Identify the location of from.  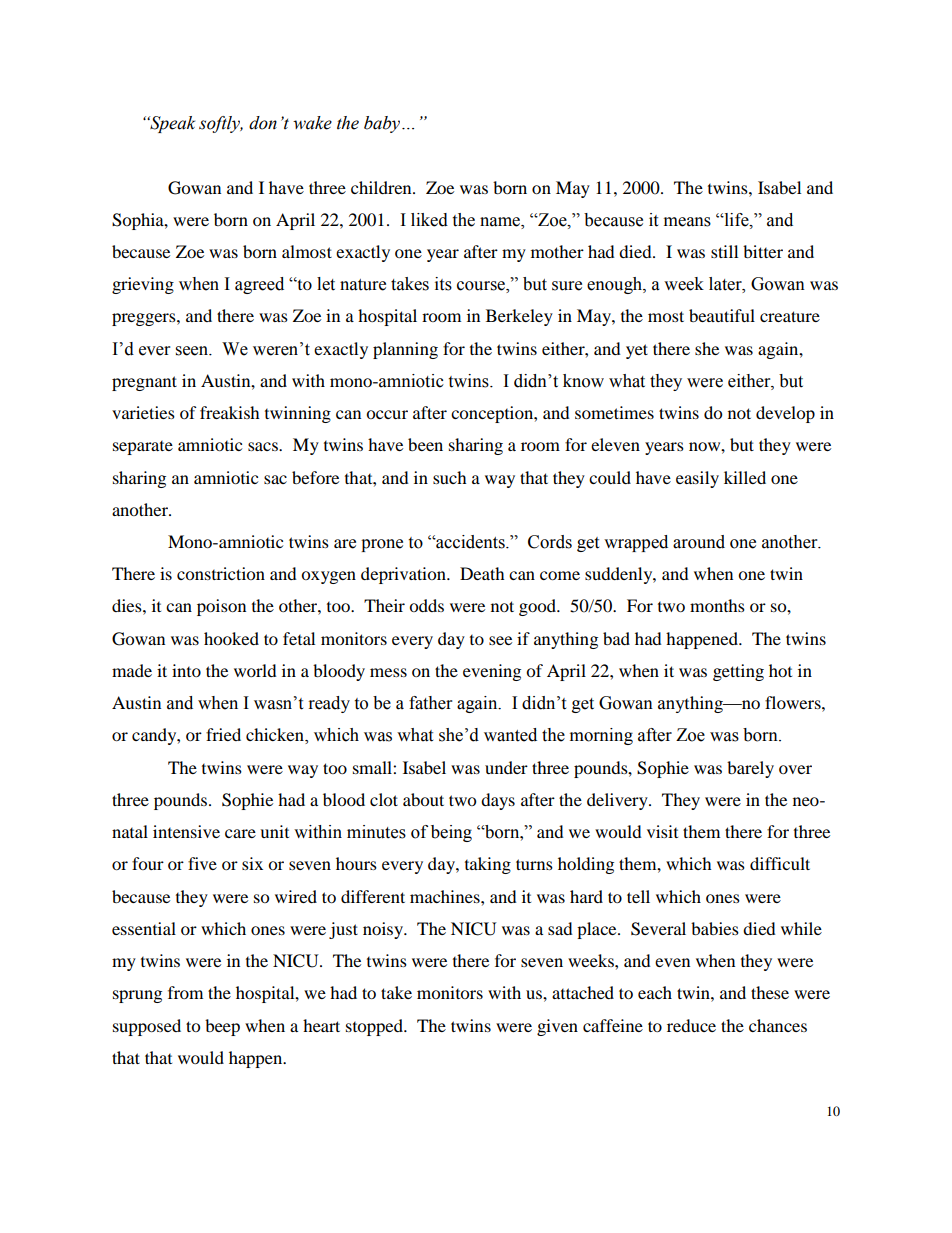
(185, 992).
